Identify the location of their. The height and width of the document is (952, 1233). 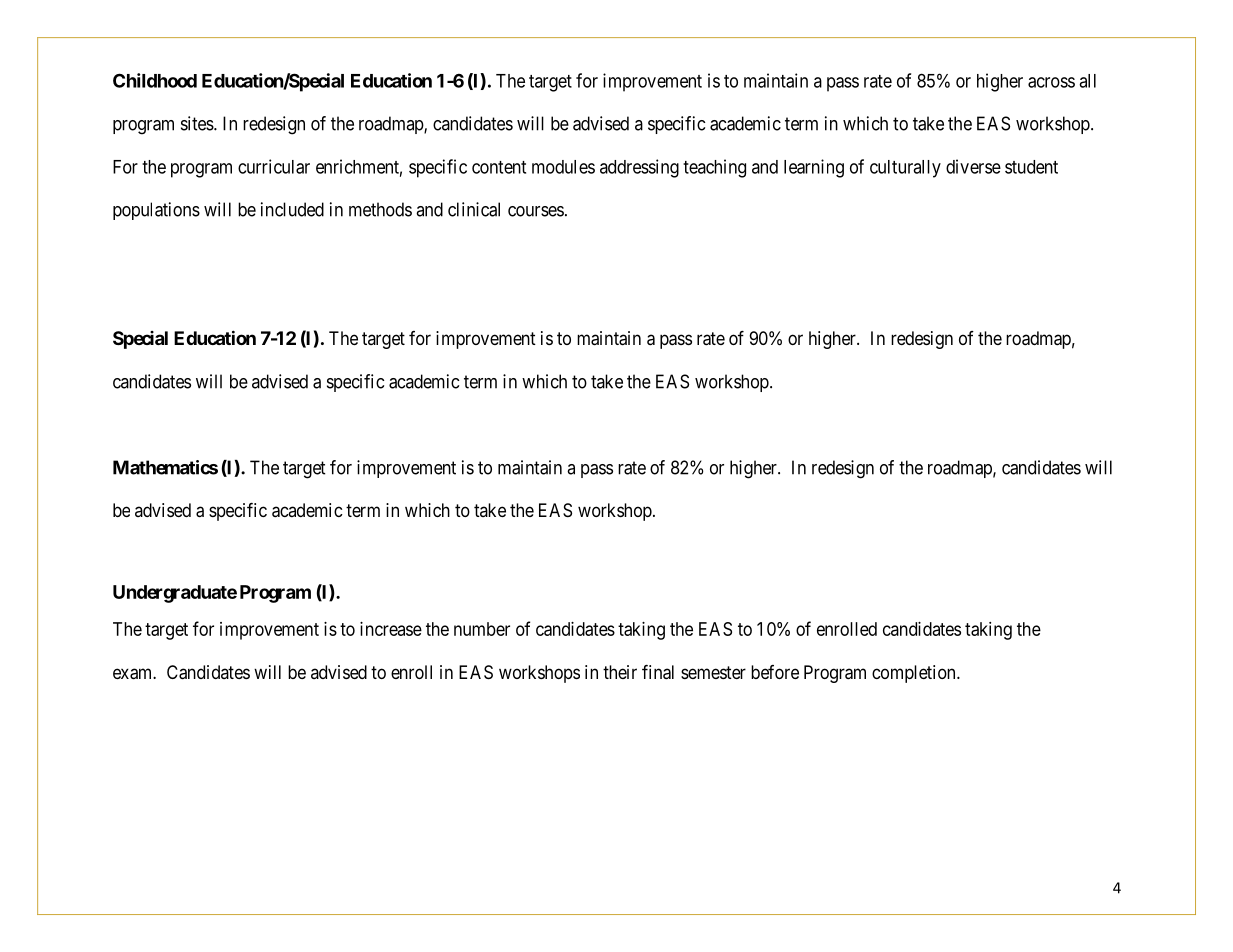
(620, 672).
